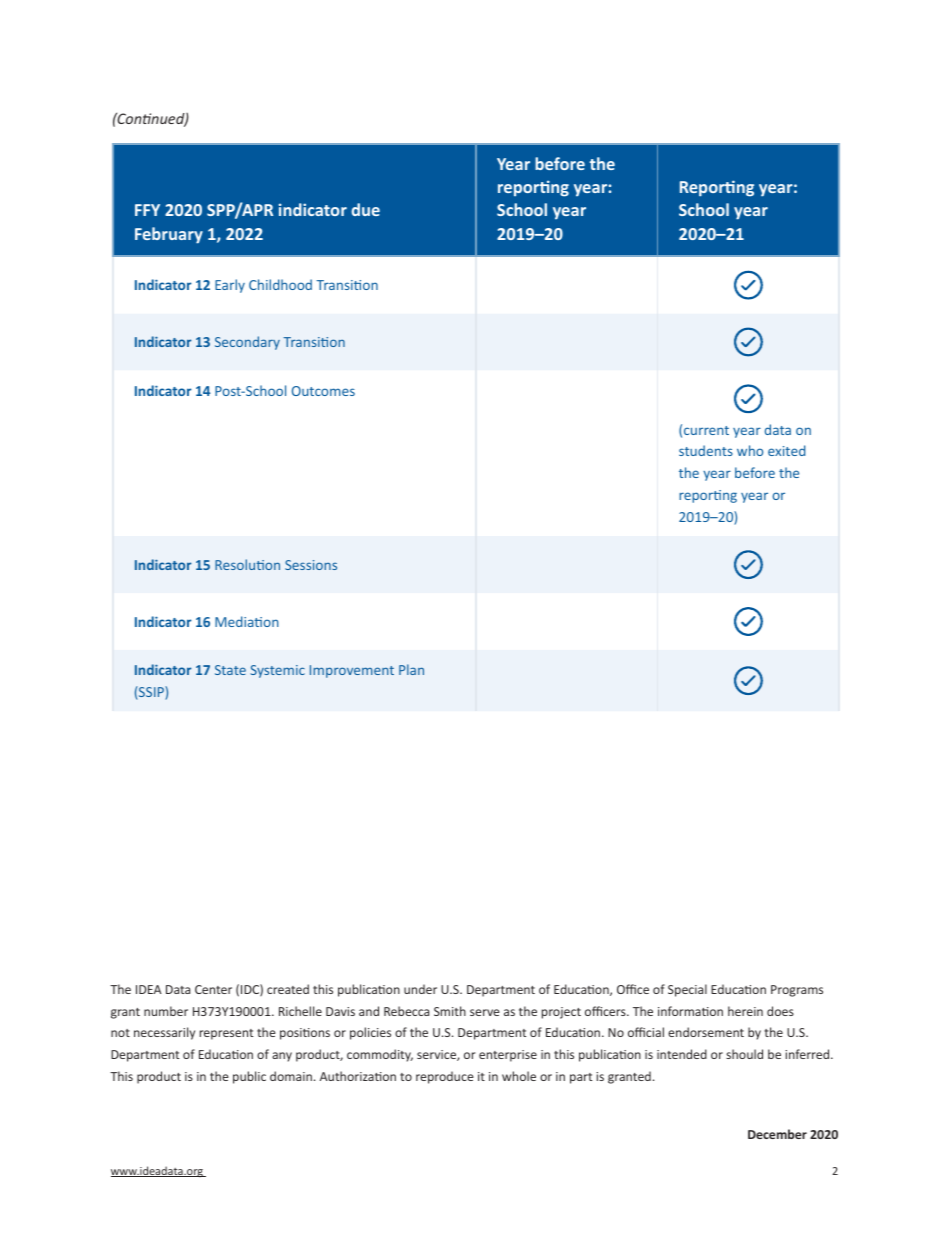 This document has height=1233, width=952. I want to click on due, so click(366, 209).
